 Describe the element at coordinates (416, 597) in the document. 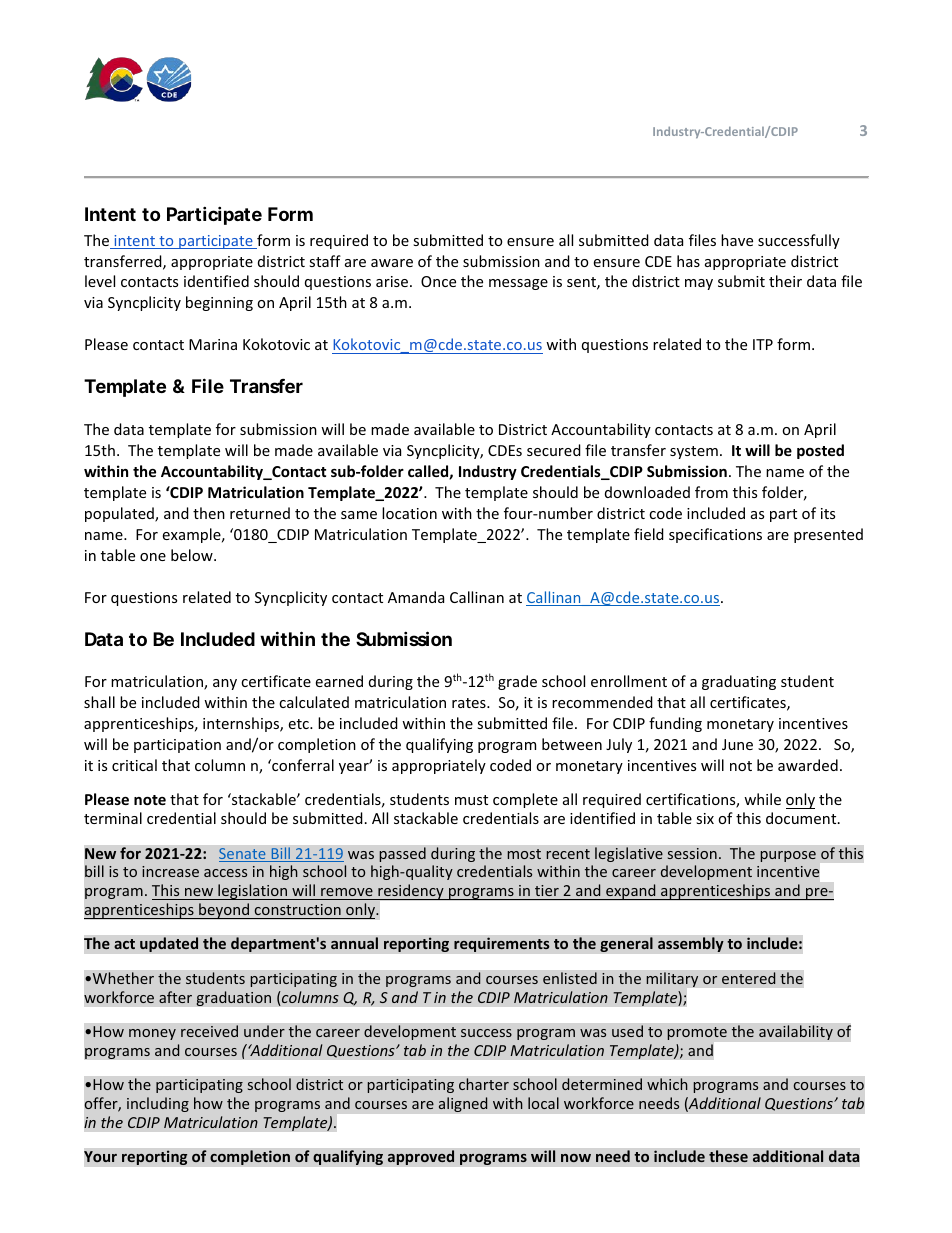

I see `Amanda` at that location.
